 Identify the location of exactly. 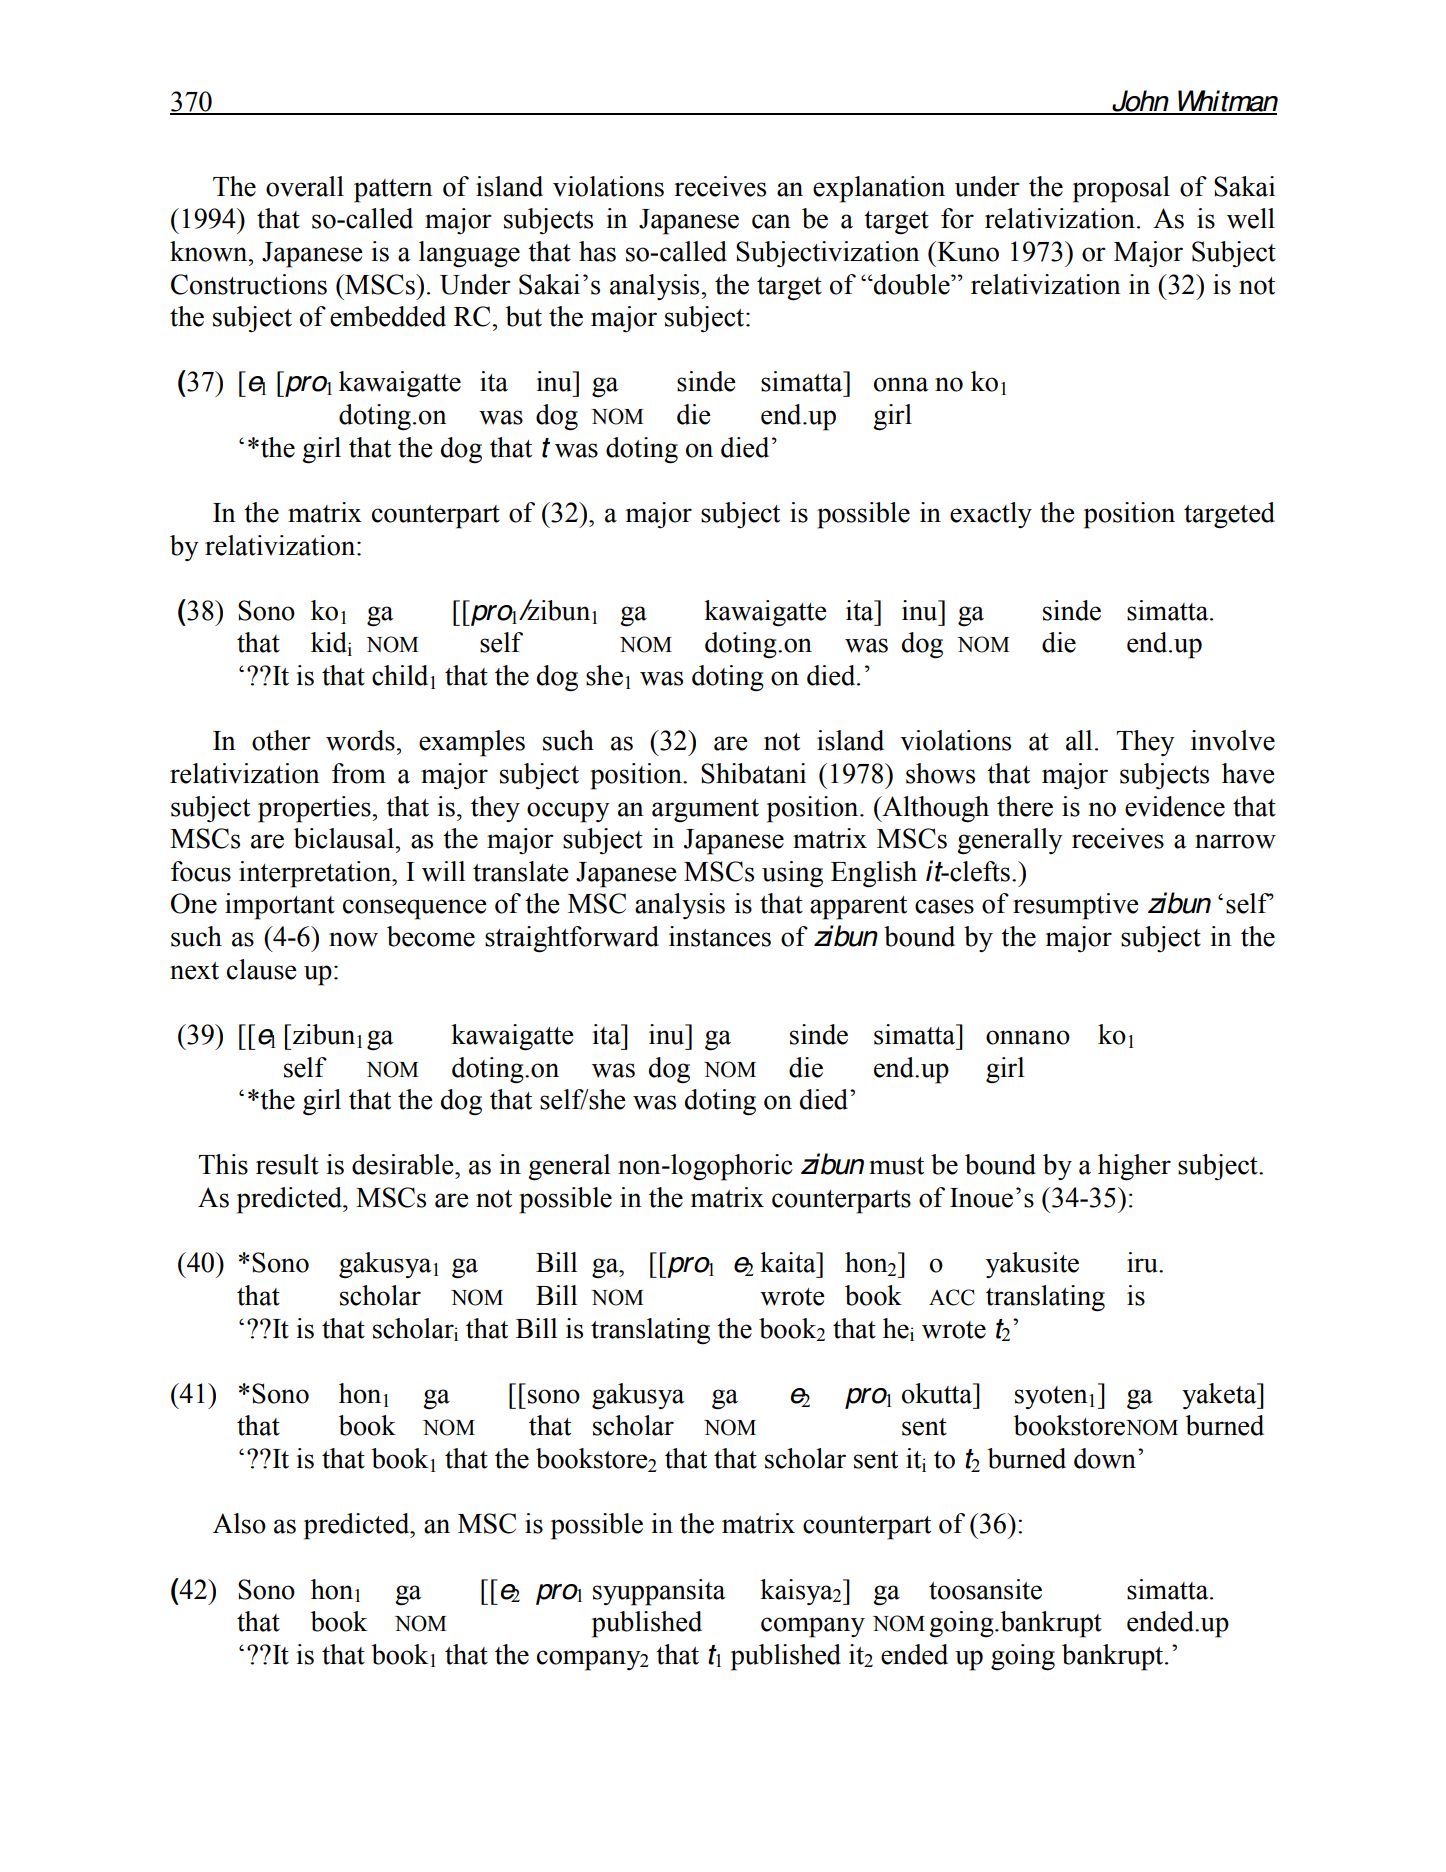
(991, 515).
